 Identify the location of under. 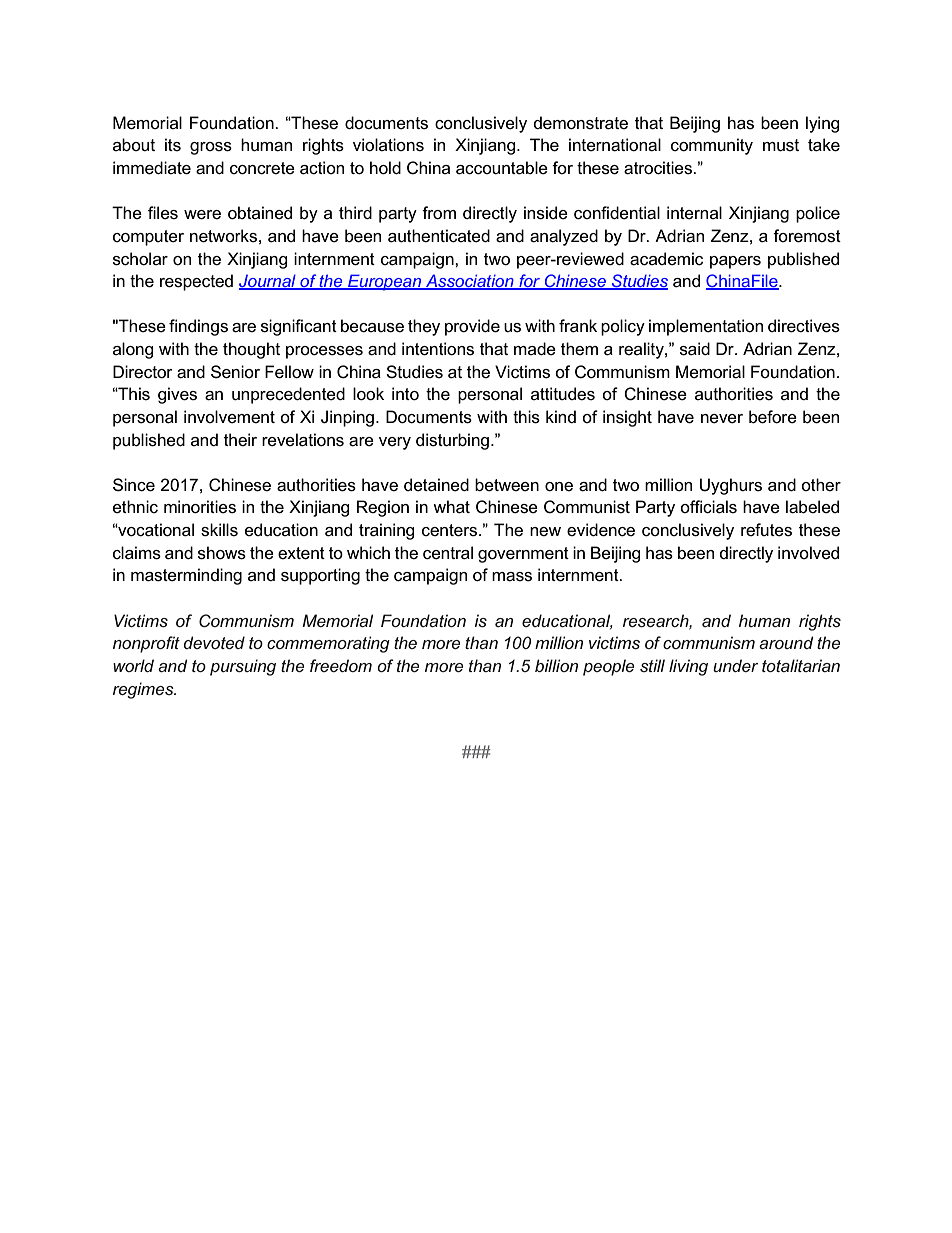
(735, 665).
